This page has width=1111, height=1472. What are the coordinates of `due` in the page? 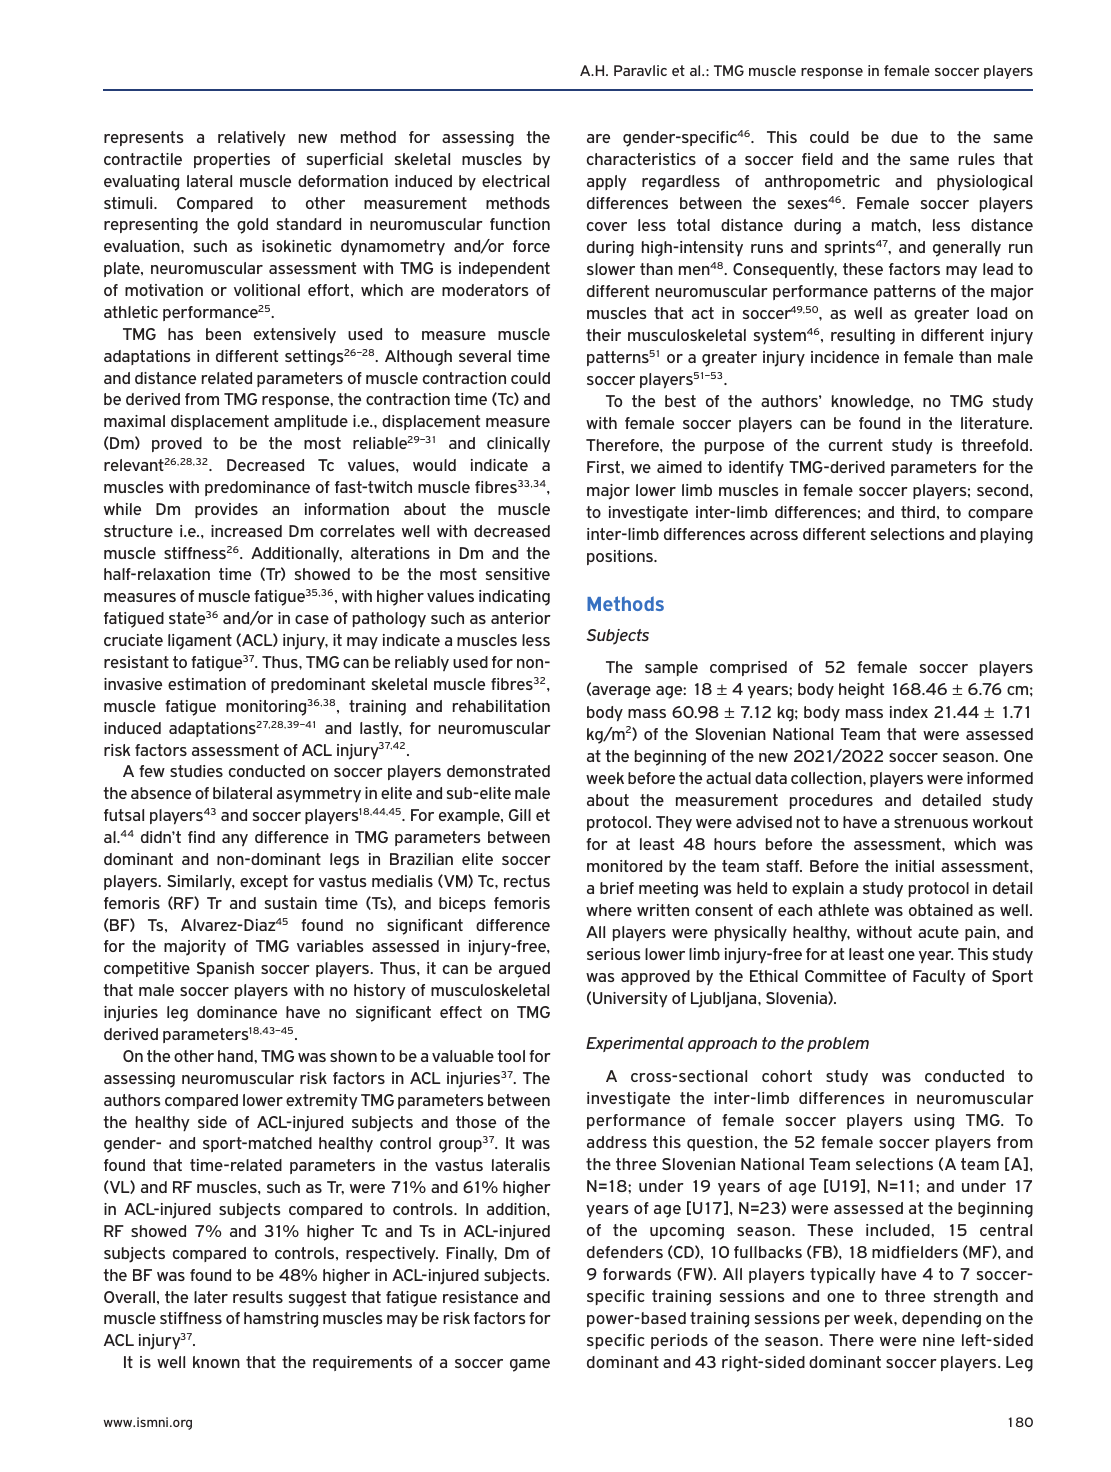 It's located at (904, 137).
